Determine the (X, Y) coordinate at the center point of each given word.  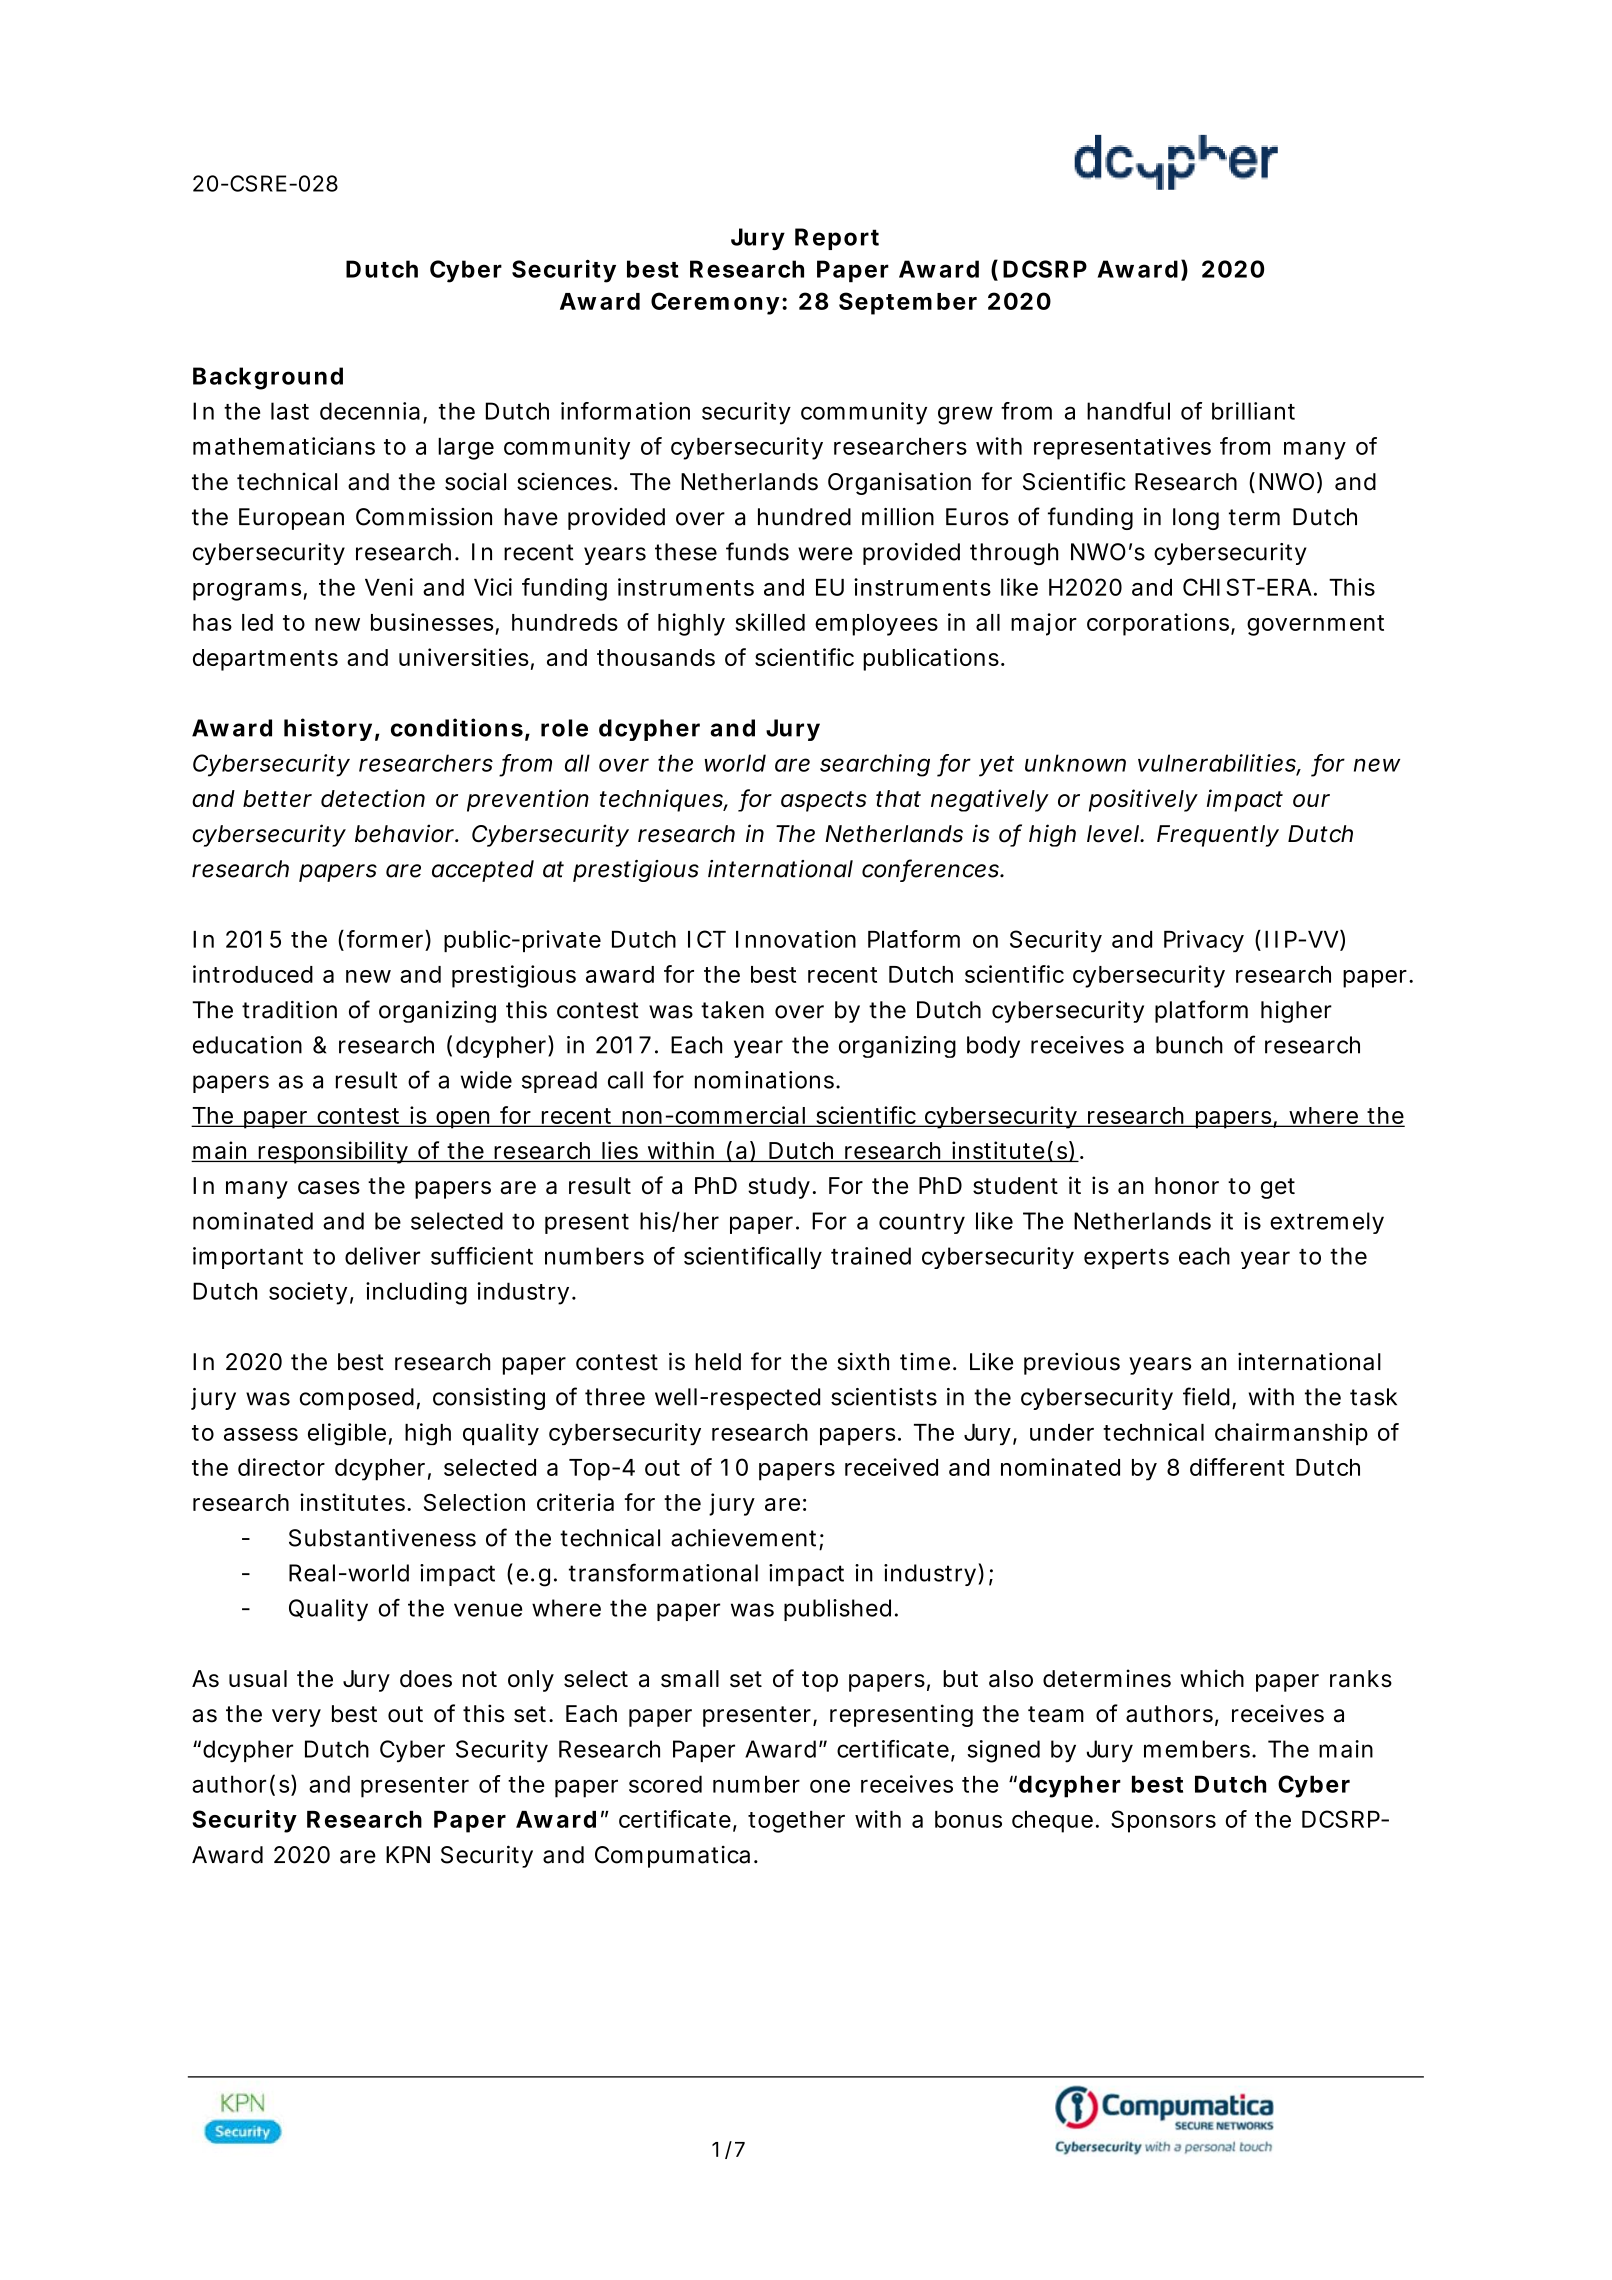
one (830, 1786)
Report (837, 239)
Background (268, 378)
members (1200, 1749)
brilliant (1253, 411)
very (296, 1718)
